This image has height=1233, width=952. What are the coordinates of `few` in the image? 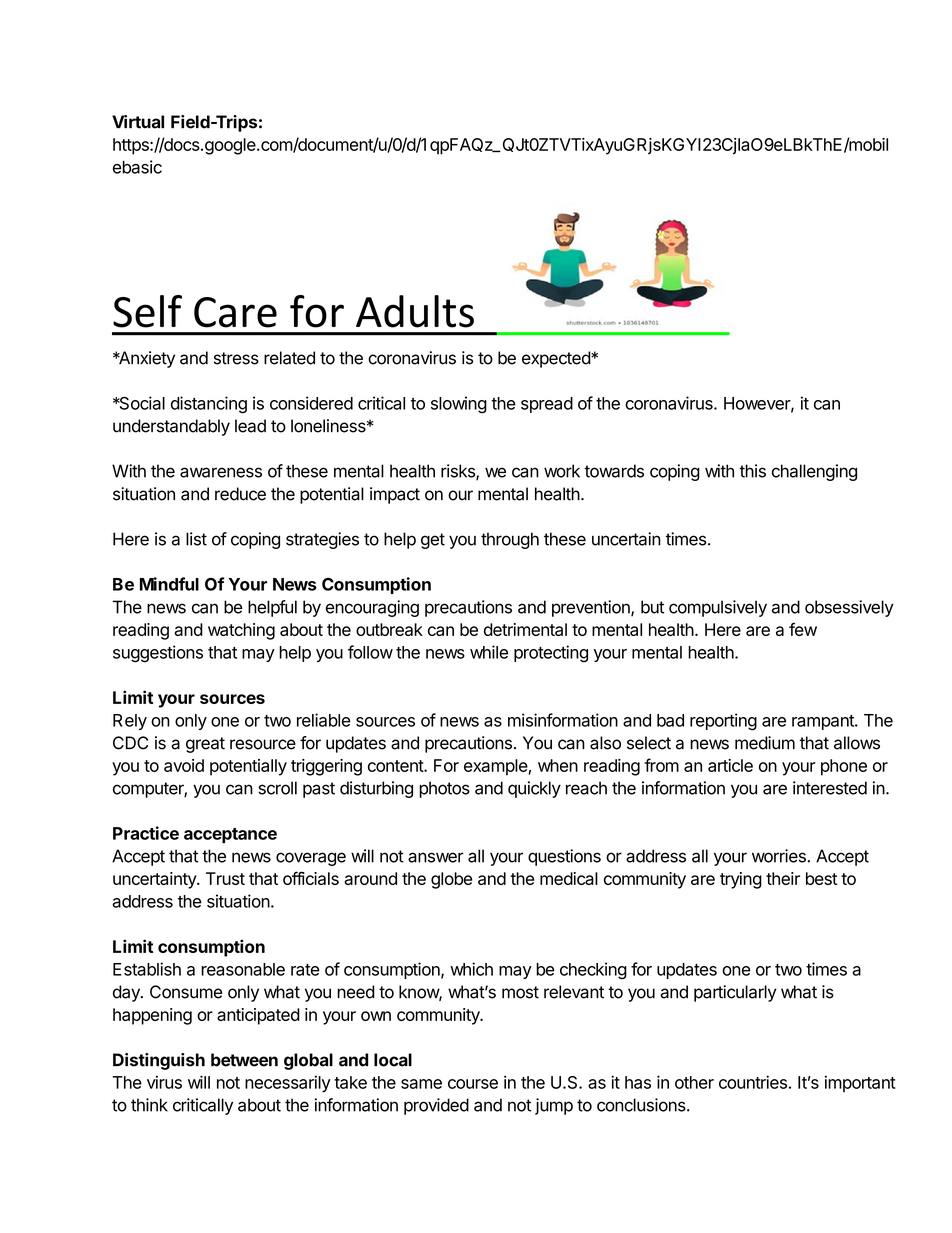 It's located at (803, 629).
